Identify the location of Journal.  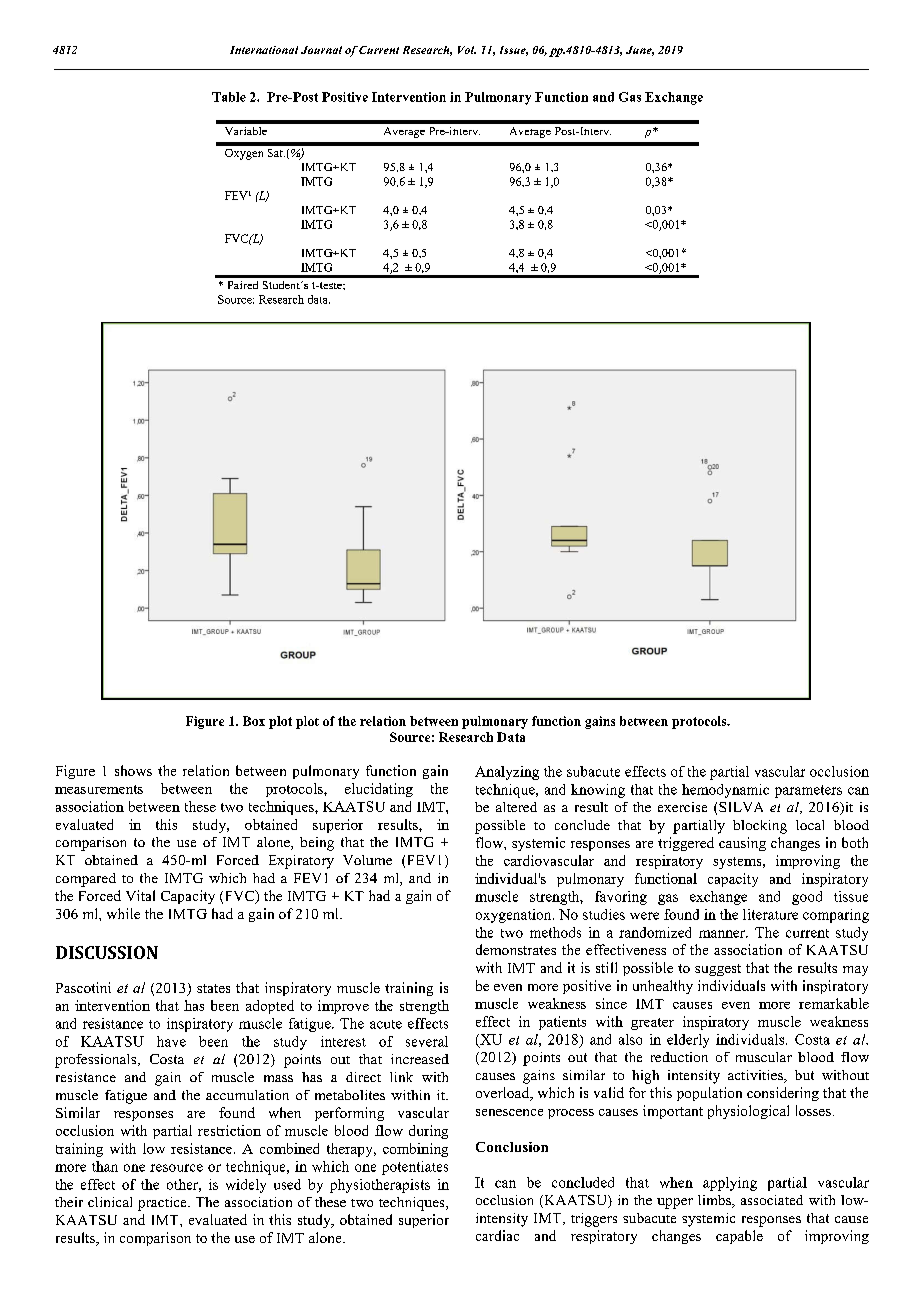
(321, 50).
